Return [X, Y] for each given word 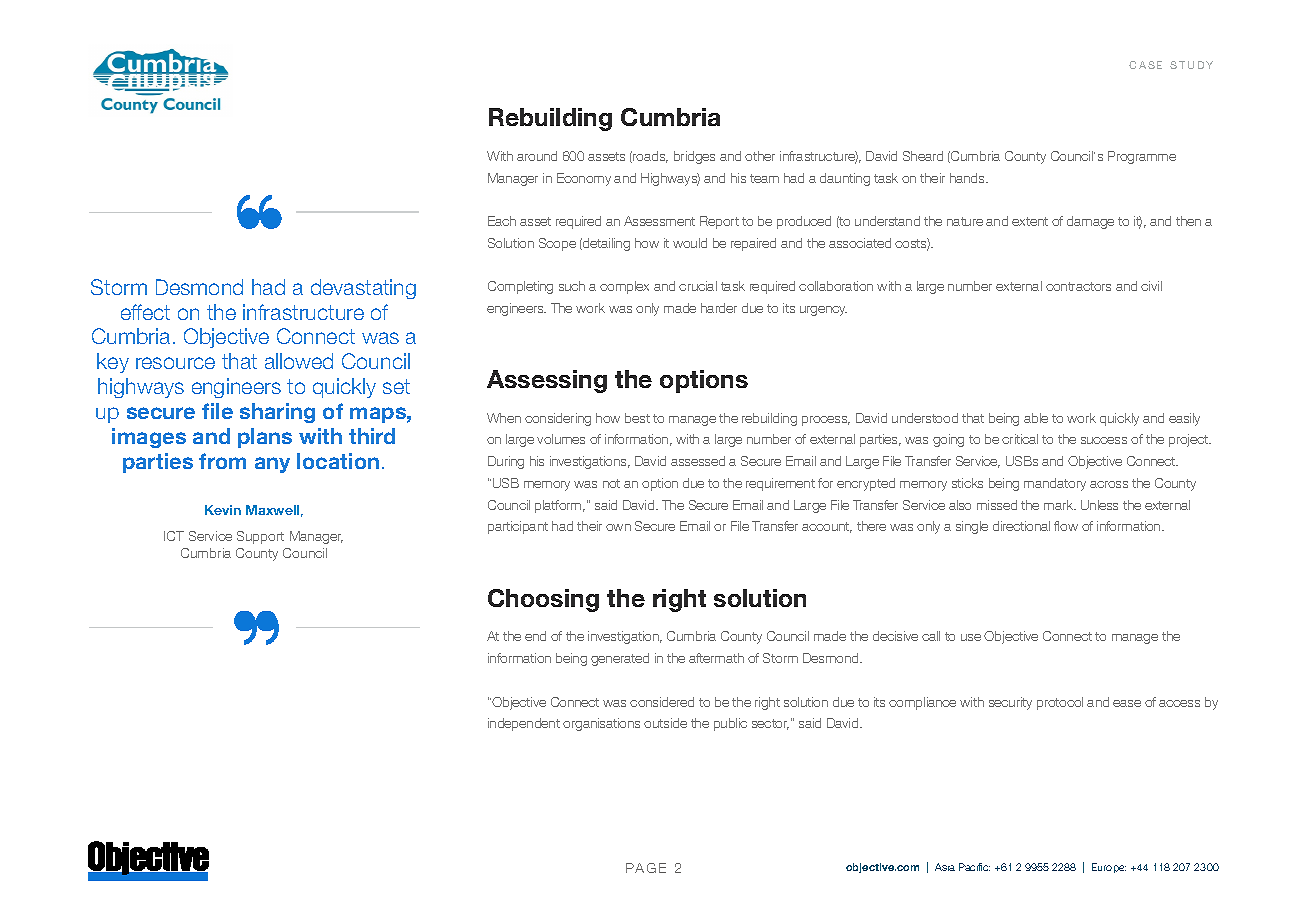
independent [524, 724]
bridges [694, 157]
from [222, 461]
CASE [1145, 65]
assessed [698, 461]
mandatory [1055, 484]
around [537, 156]
